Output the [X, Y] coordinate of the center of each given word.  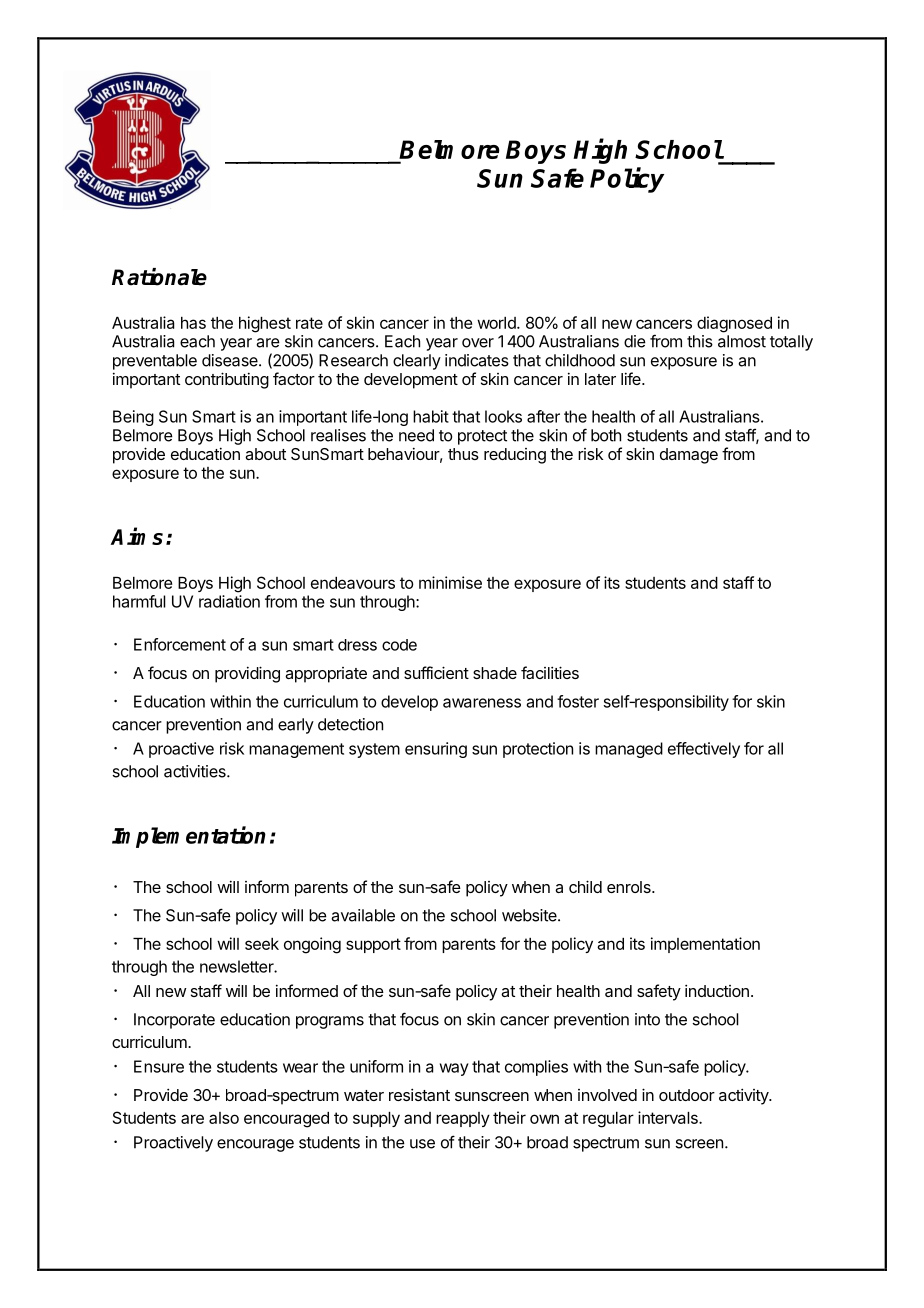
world [497, 323]
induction [717, 990]
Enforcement [180, 644]
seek [262, 944]
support [373, 945]
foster [578, 701]
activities [196, 771]
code [399, 645]
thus [463, 454]
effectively [704, 750]
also [224, 1118]
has [193, 323]
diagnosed [734, 324]
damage [689, 456]
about [265, 454]
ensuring [436, 750]
